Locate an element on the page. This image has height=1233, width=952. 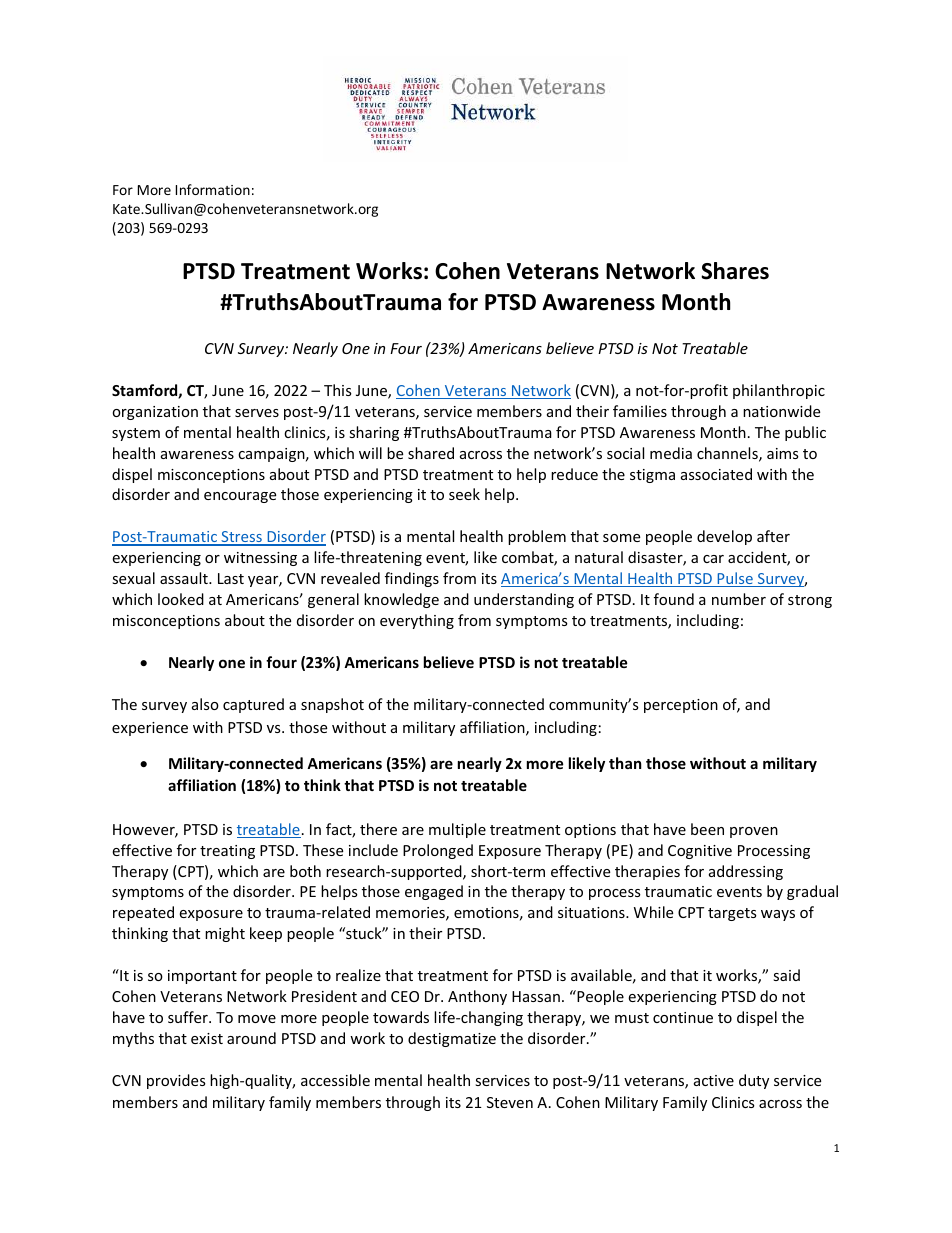
treating is located at coordinates (227, 852).
